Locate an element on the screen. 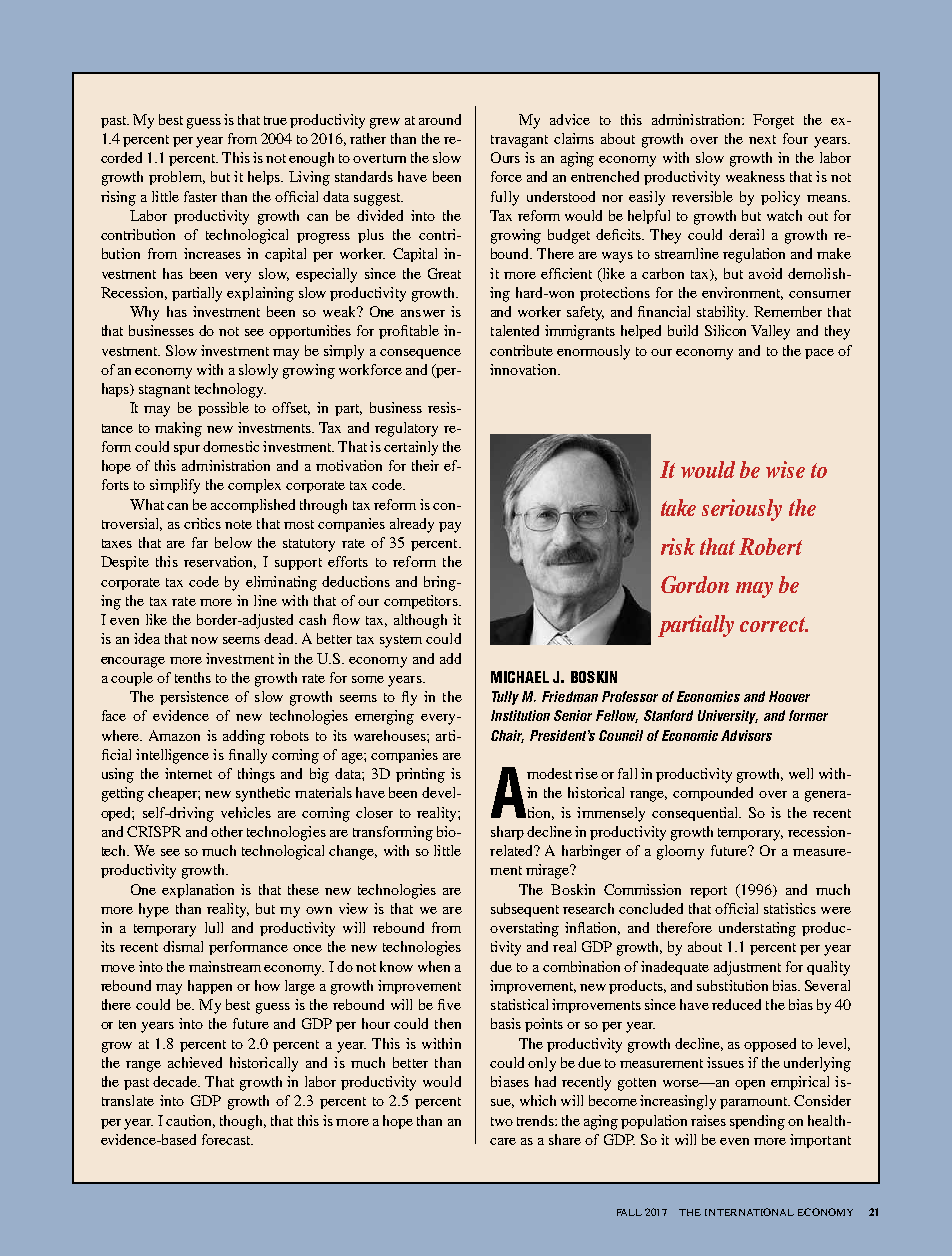 This screenshot has width=952, height=1256. Ours is located at coordinates (505, 157).
